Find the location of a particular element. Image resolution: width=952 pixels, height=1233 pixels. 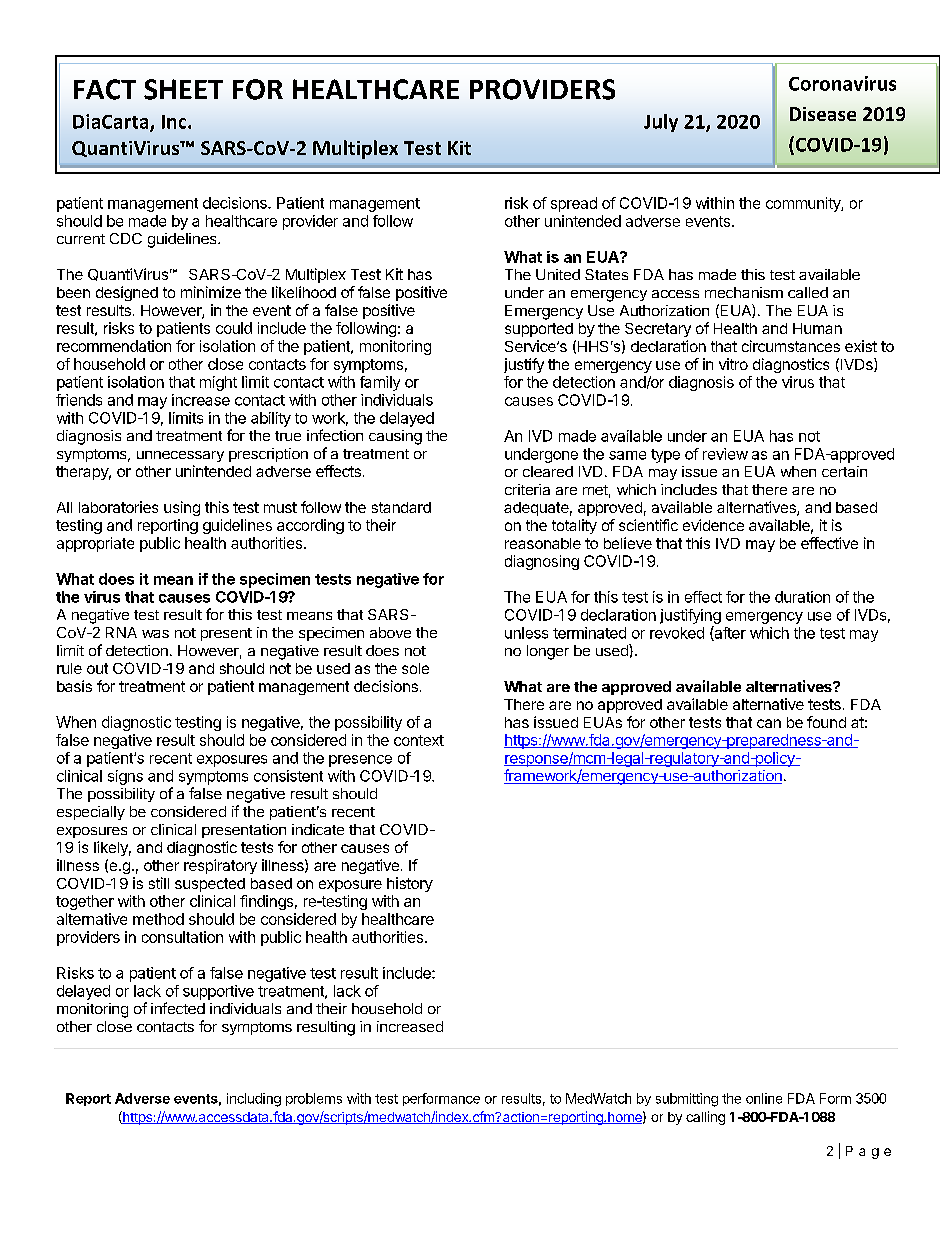

can is located at coordinates (769, 723).
